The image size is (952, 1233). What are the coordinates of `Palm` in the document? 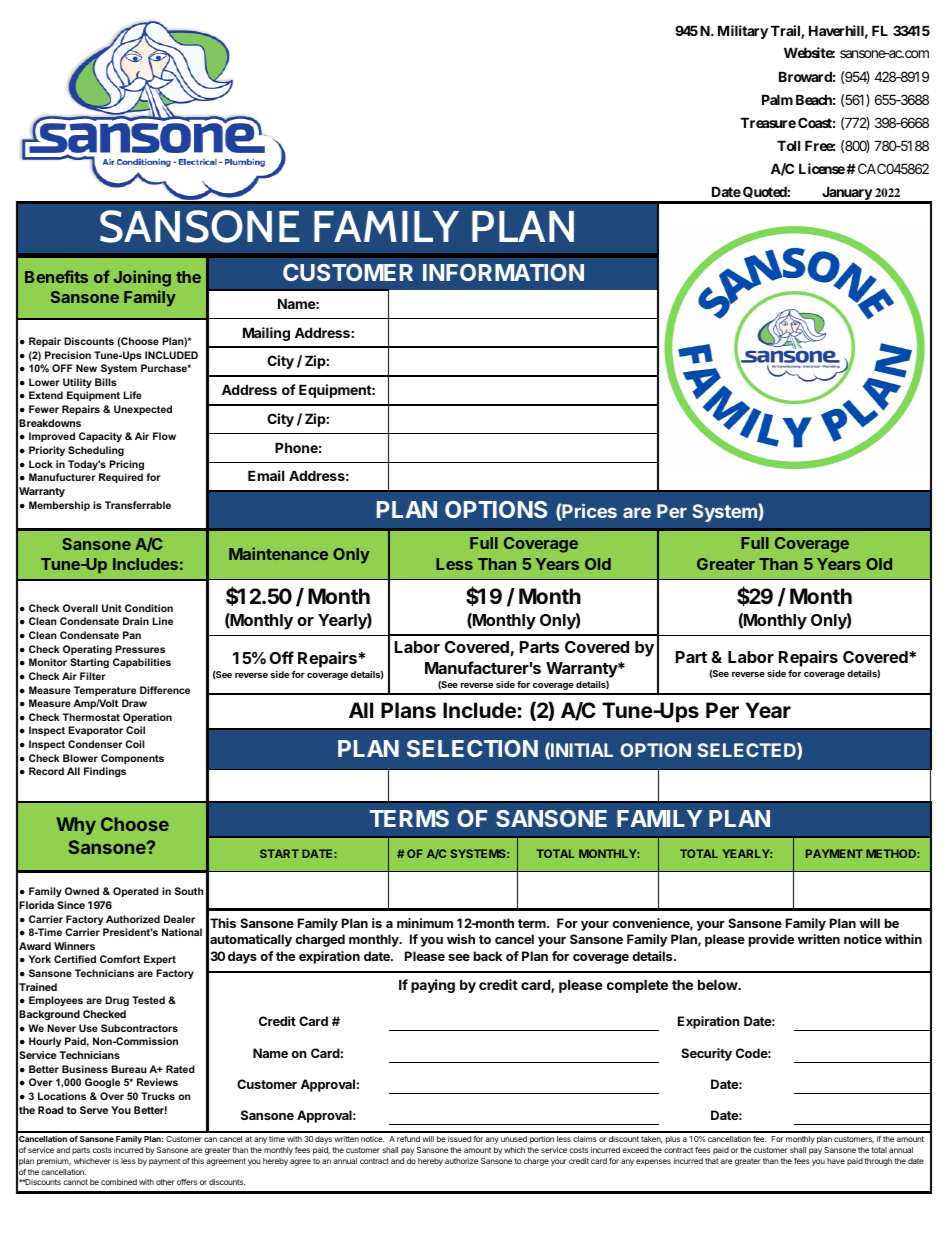 It's located at (777, 99).
